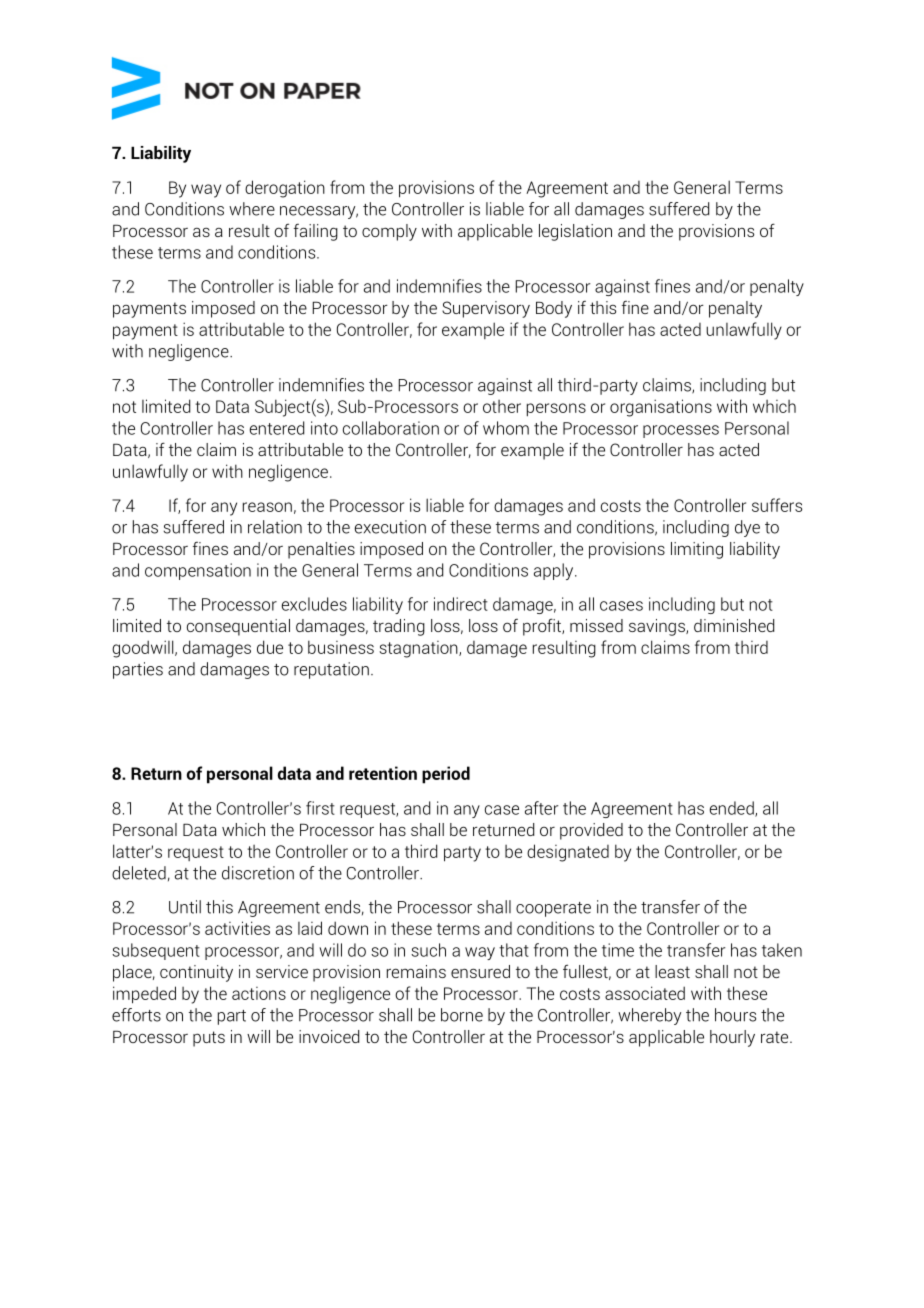 The image size is (924, 1308). I want to click on failing, so click(316, 232).
